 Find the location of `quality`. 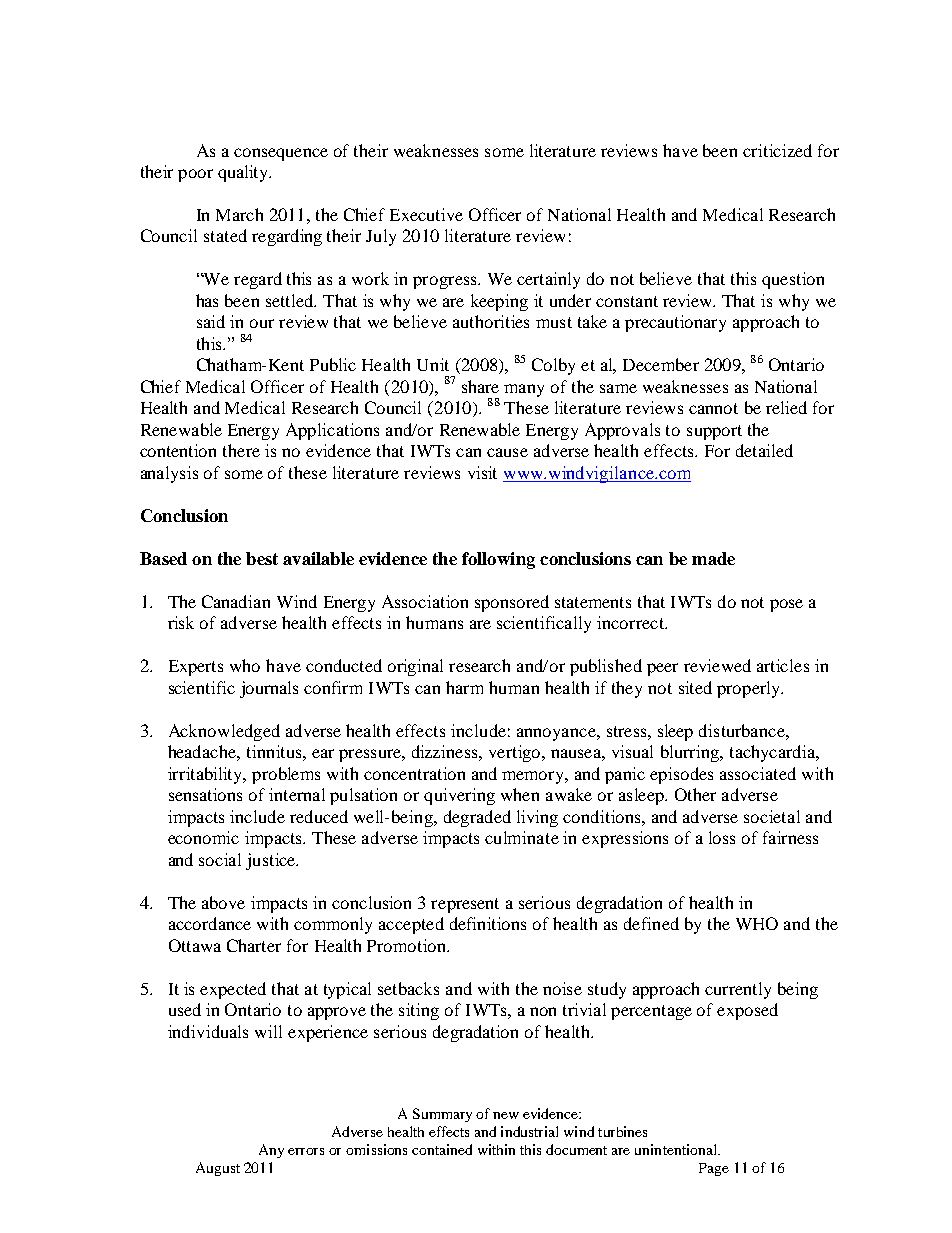

quality is located at coordinates (244, 173).
